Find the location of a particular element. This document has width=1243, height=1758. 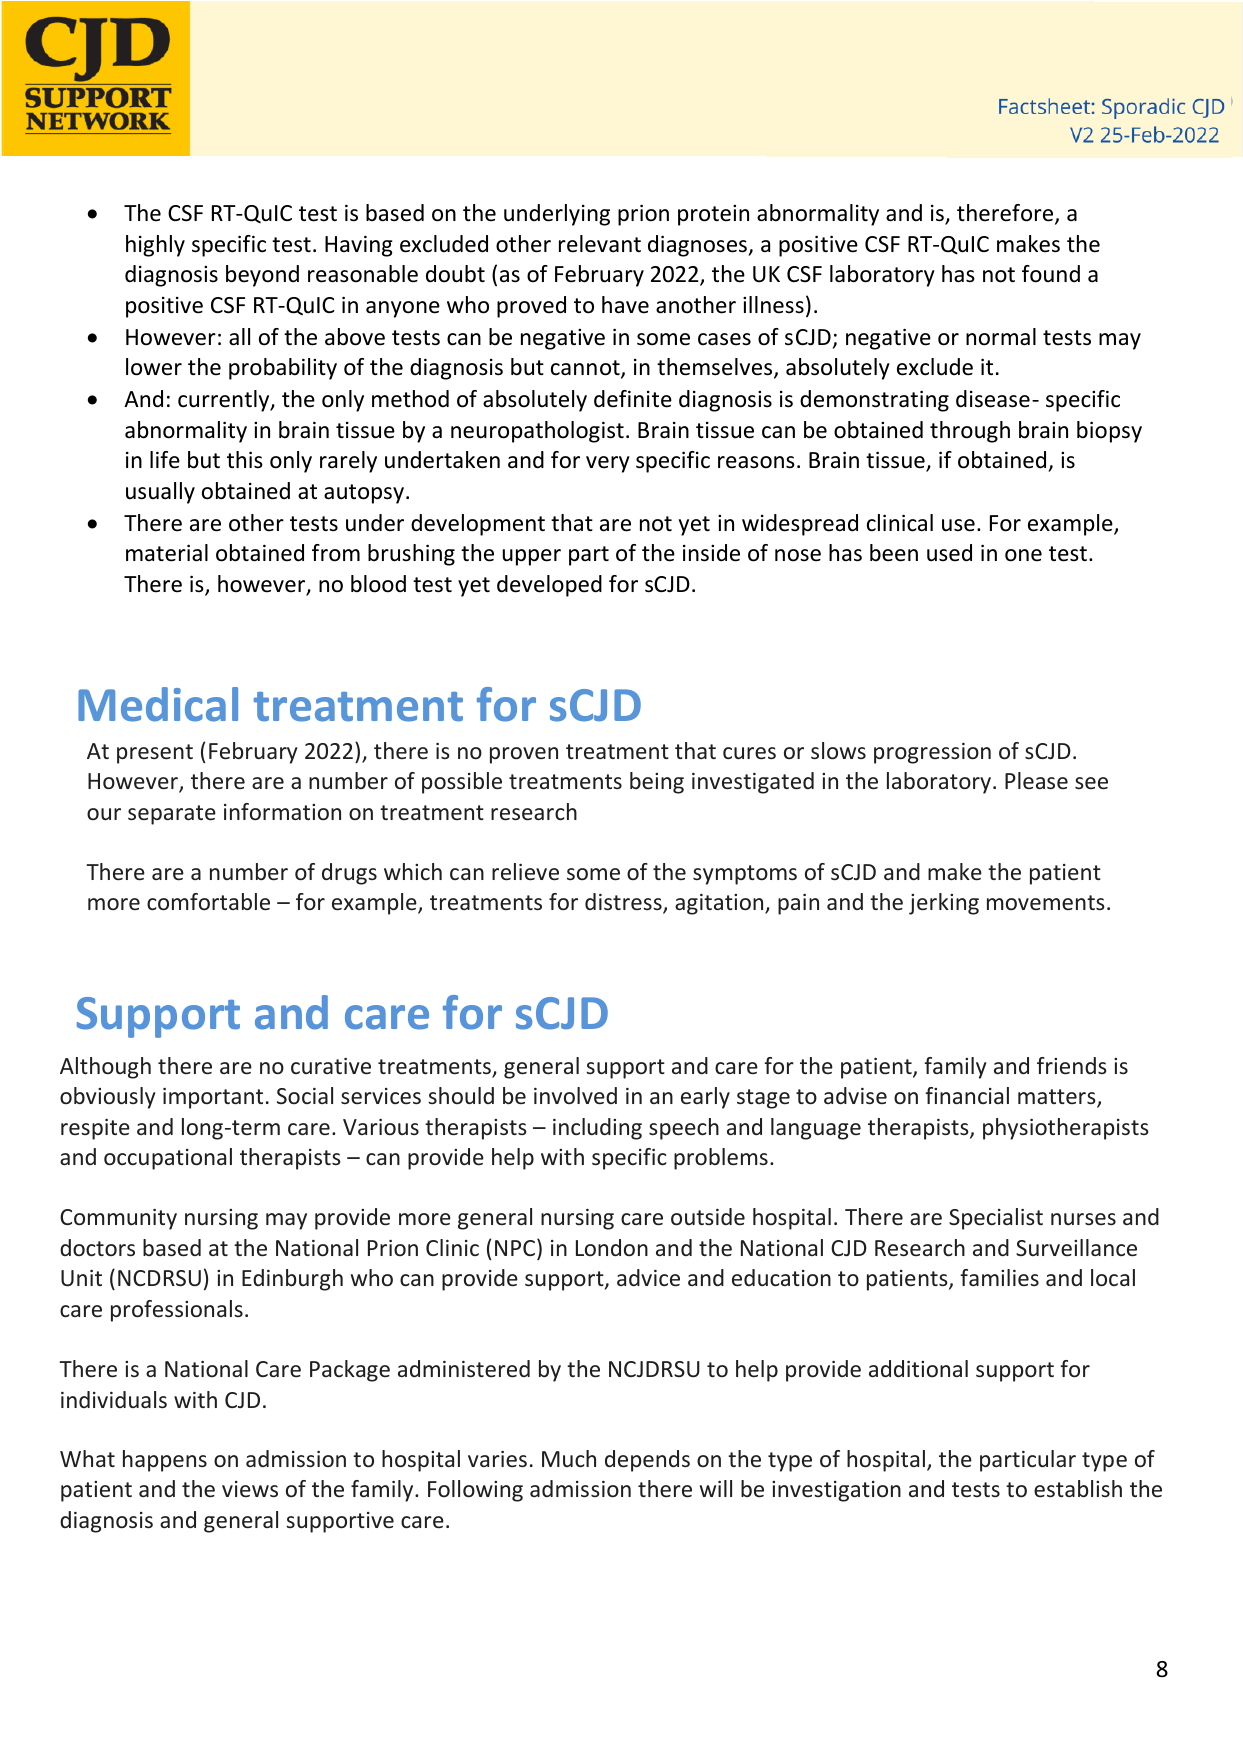

found is located at coordinates (1051, 274).
